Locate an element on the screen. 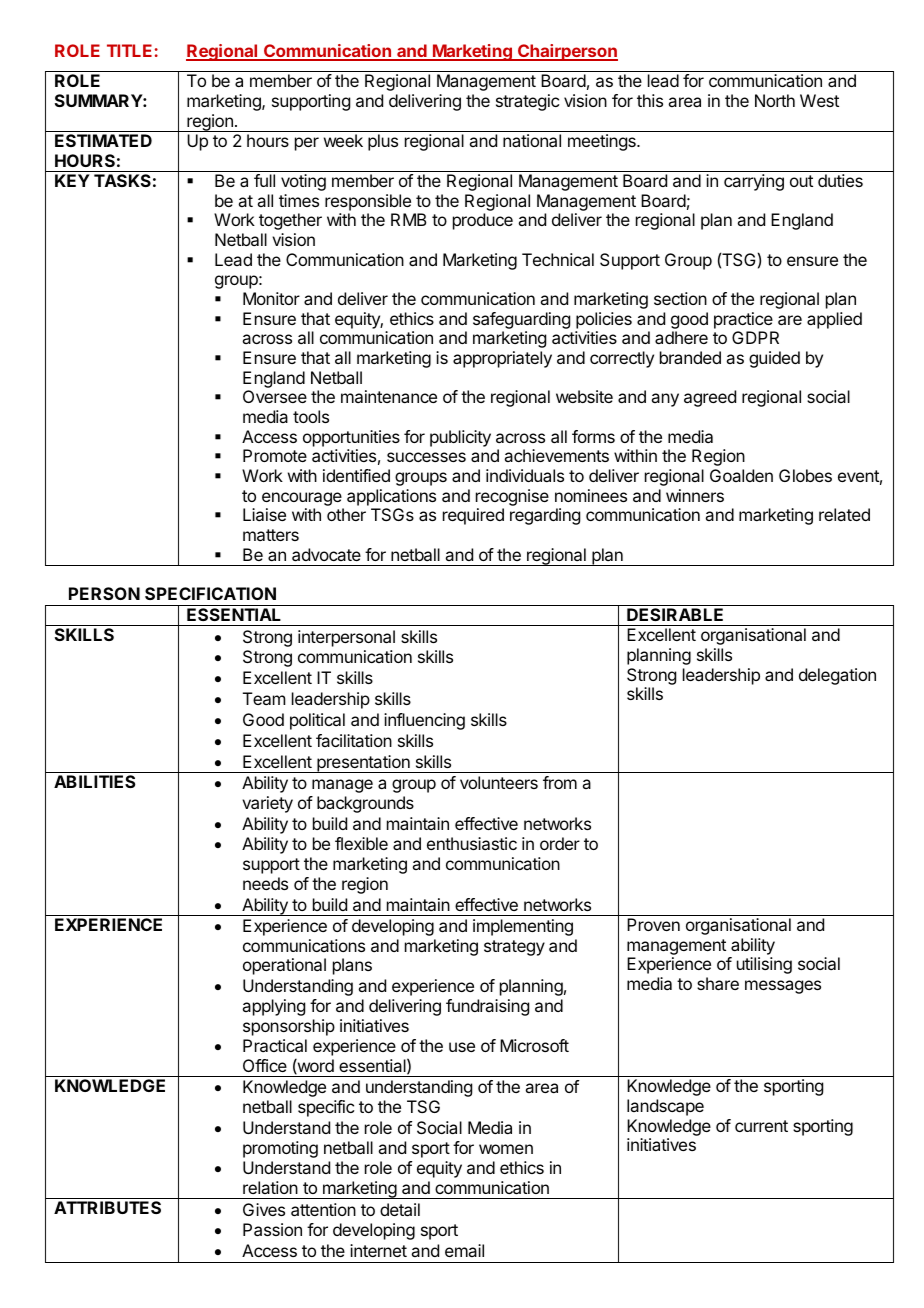  ABILITIES is located at coordinates (95, 781).
